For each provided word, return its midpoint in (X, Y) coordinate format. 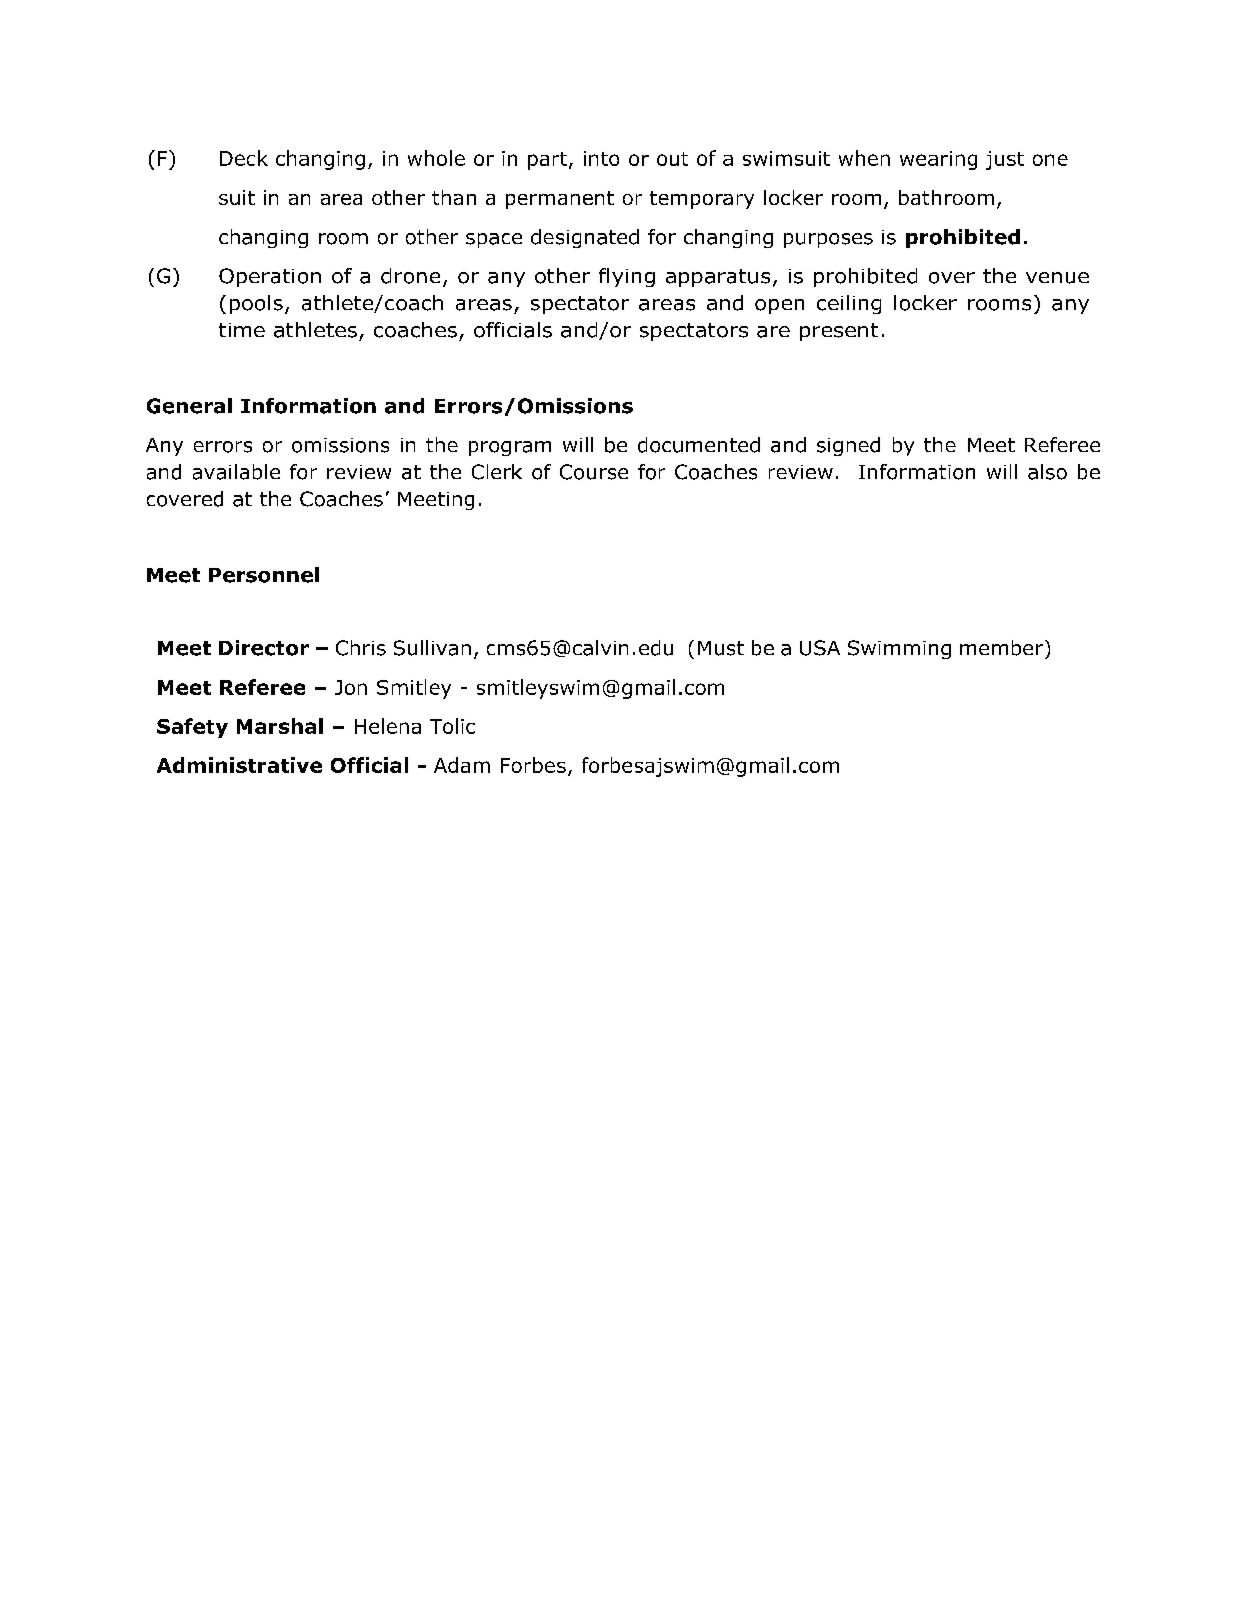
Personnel (264, 575)
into (601, 158)
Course (594, 472)
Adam (462, 765)
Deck (244, 158)
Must (721, 648)
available (236, 472)
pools (256, 304)
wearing (938, 160)
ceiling (849, 304)
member (1003, 648)
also (1047, 472)
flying (627, 277)
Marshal (280, 726)
